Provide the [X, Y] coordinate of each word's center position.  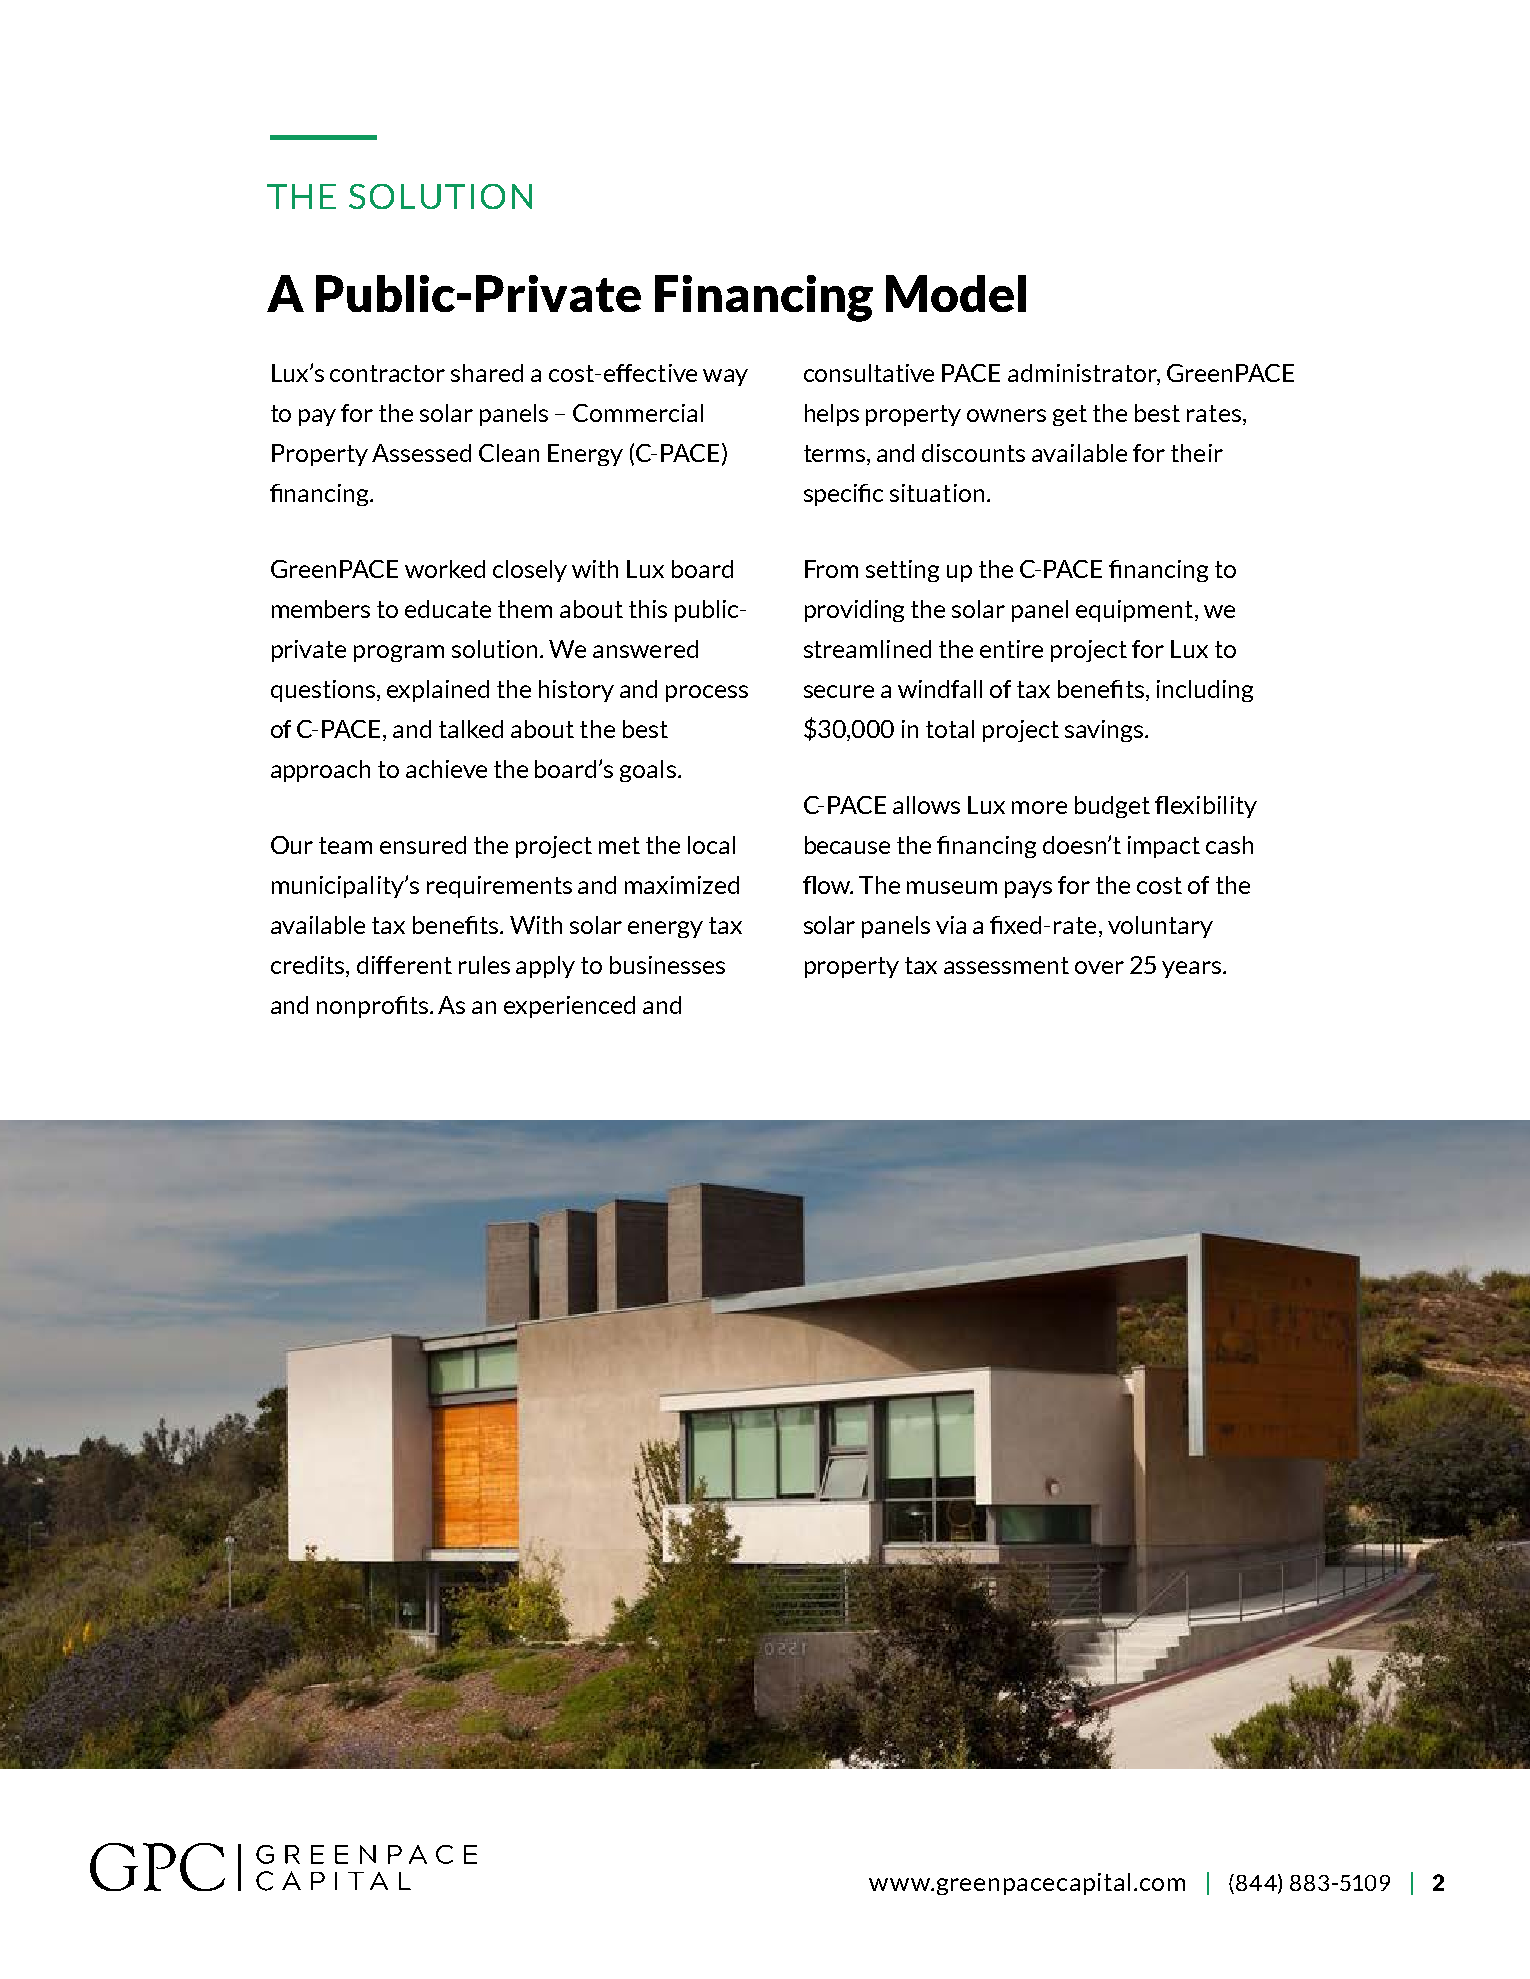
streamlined [867, 649]
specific [843, 495]
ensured [423, 845]
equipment [1134, 611]
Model [956, 293]
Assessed [421, 453]
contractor [387, 373]
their [1197, 453]
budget [1112, 807]
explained [438, 691]
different [404, 965]
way [725, 377]
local [711, 845]
